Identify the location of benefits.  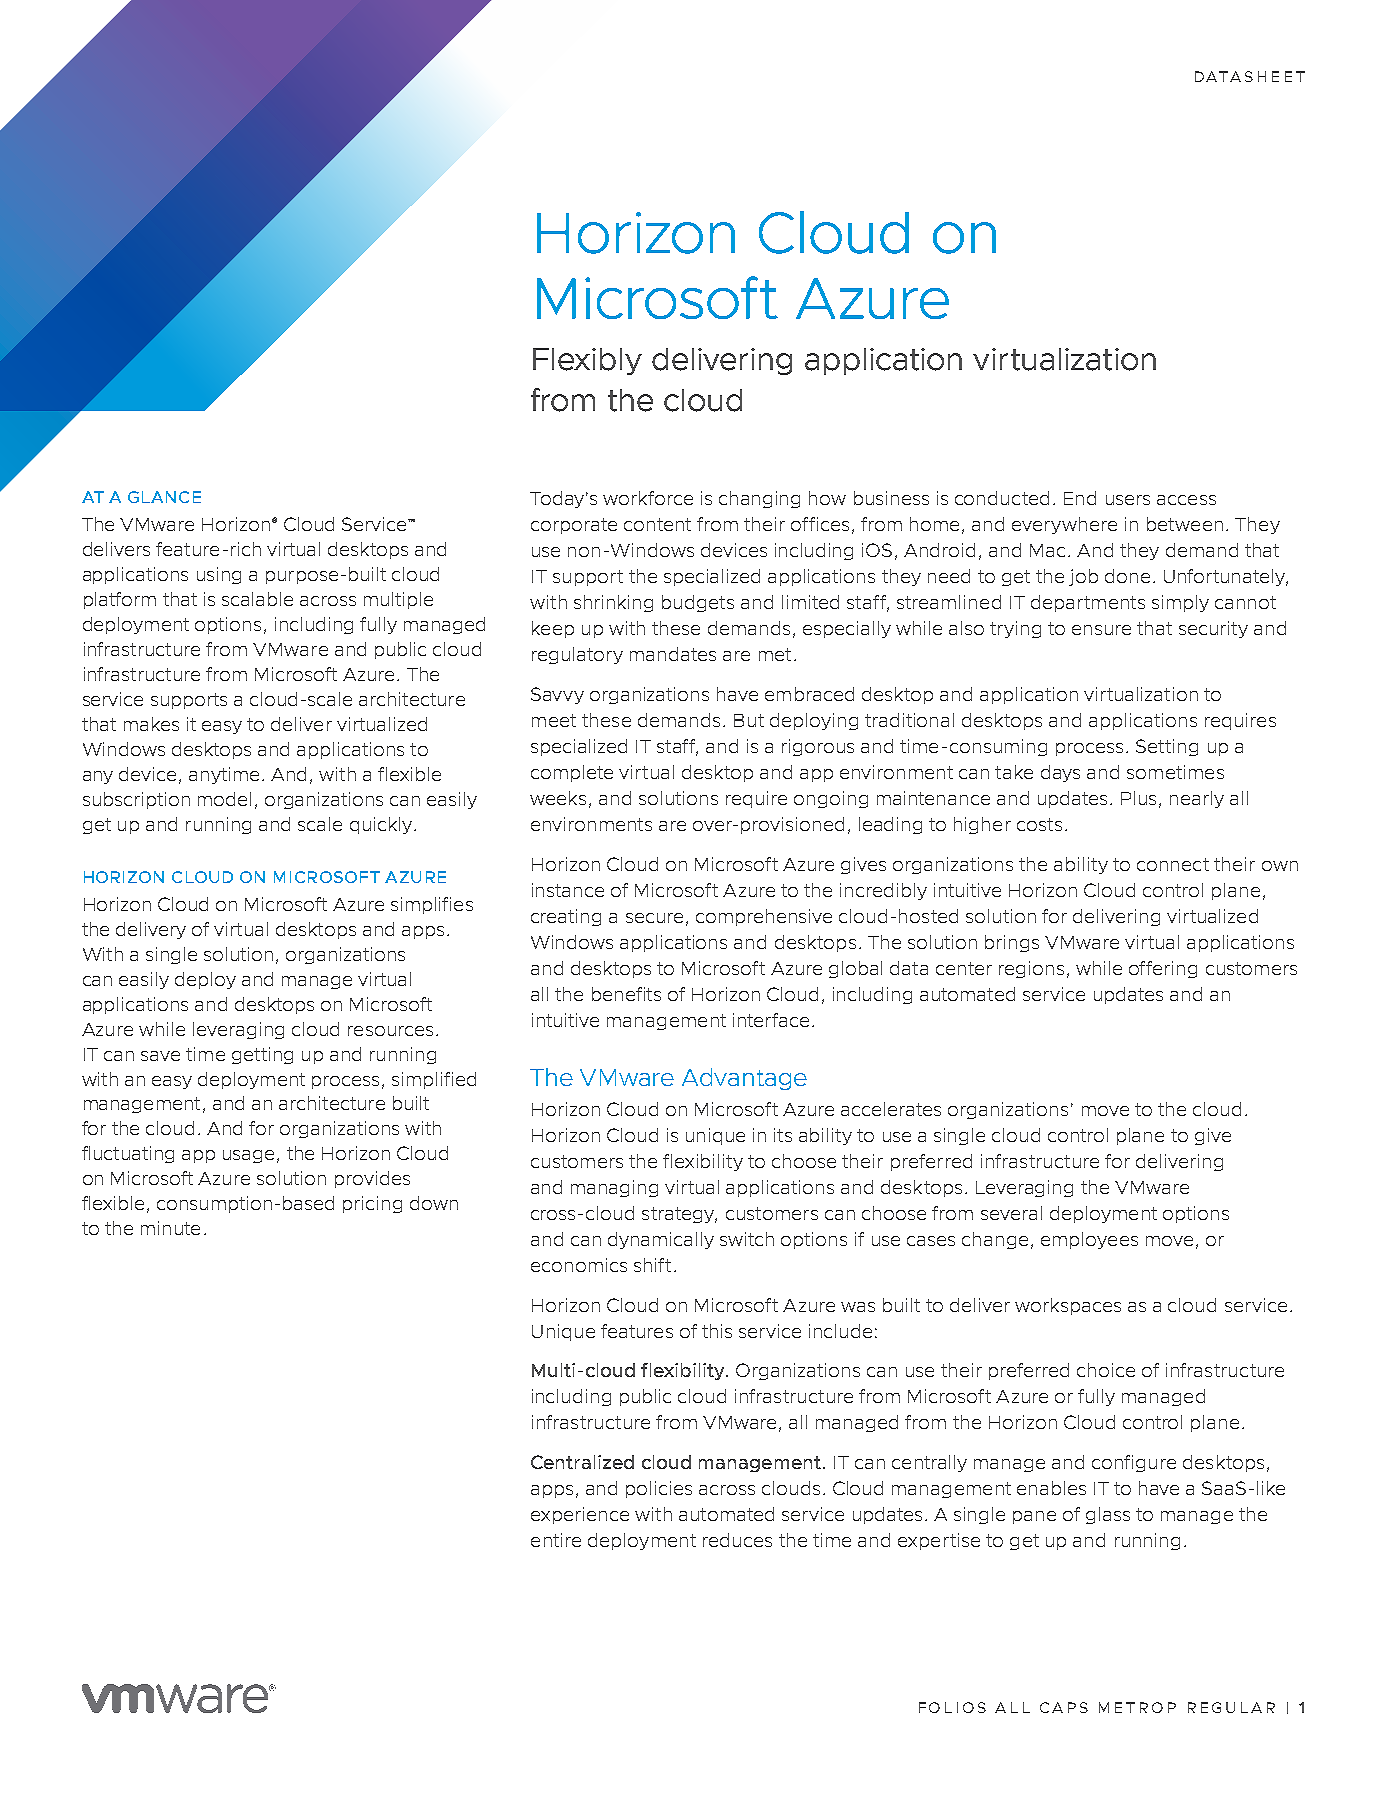
(626, 994).
